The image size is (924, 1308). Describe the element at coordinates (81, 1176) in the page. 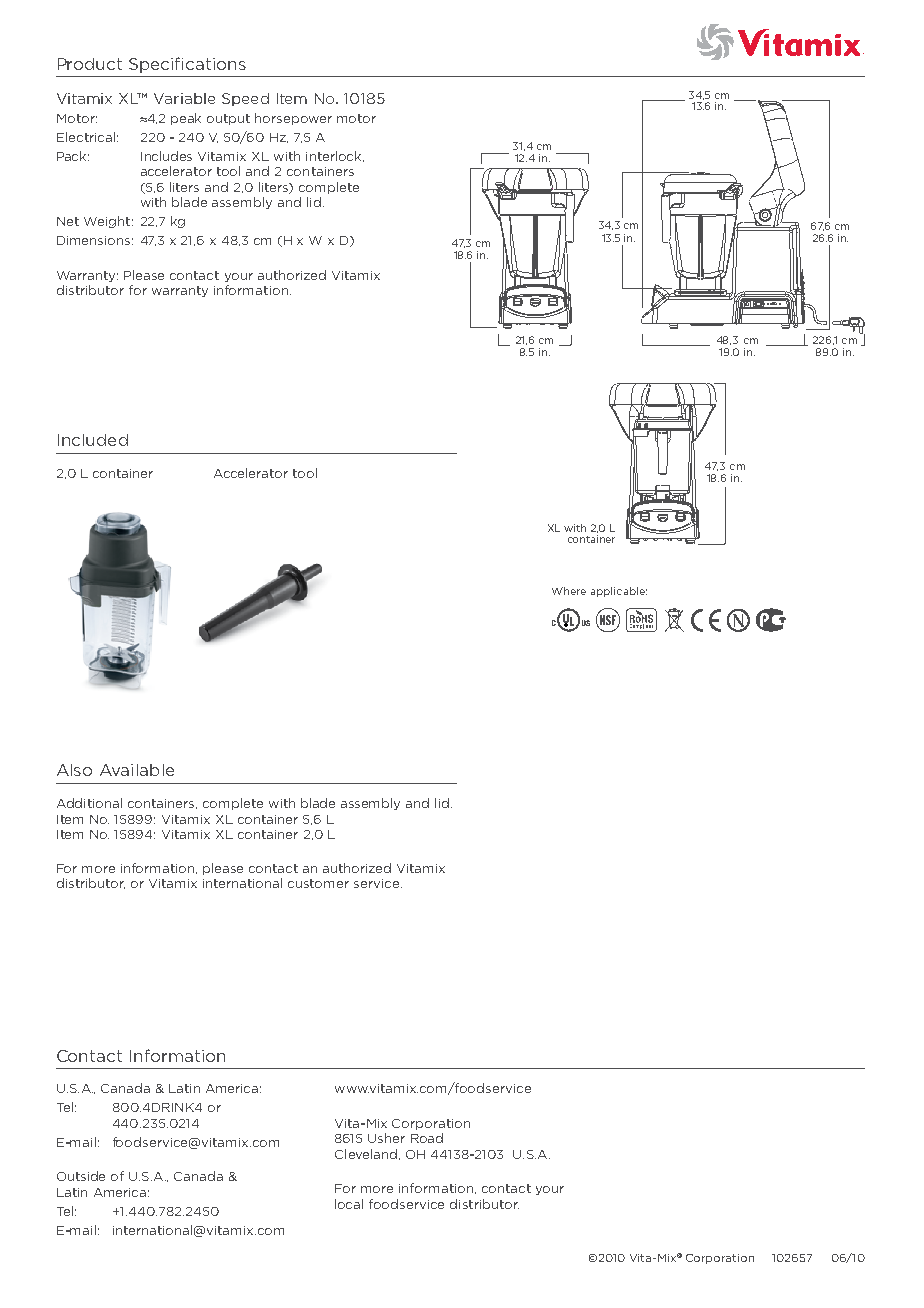

I see `Outside` at that location.
